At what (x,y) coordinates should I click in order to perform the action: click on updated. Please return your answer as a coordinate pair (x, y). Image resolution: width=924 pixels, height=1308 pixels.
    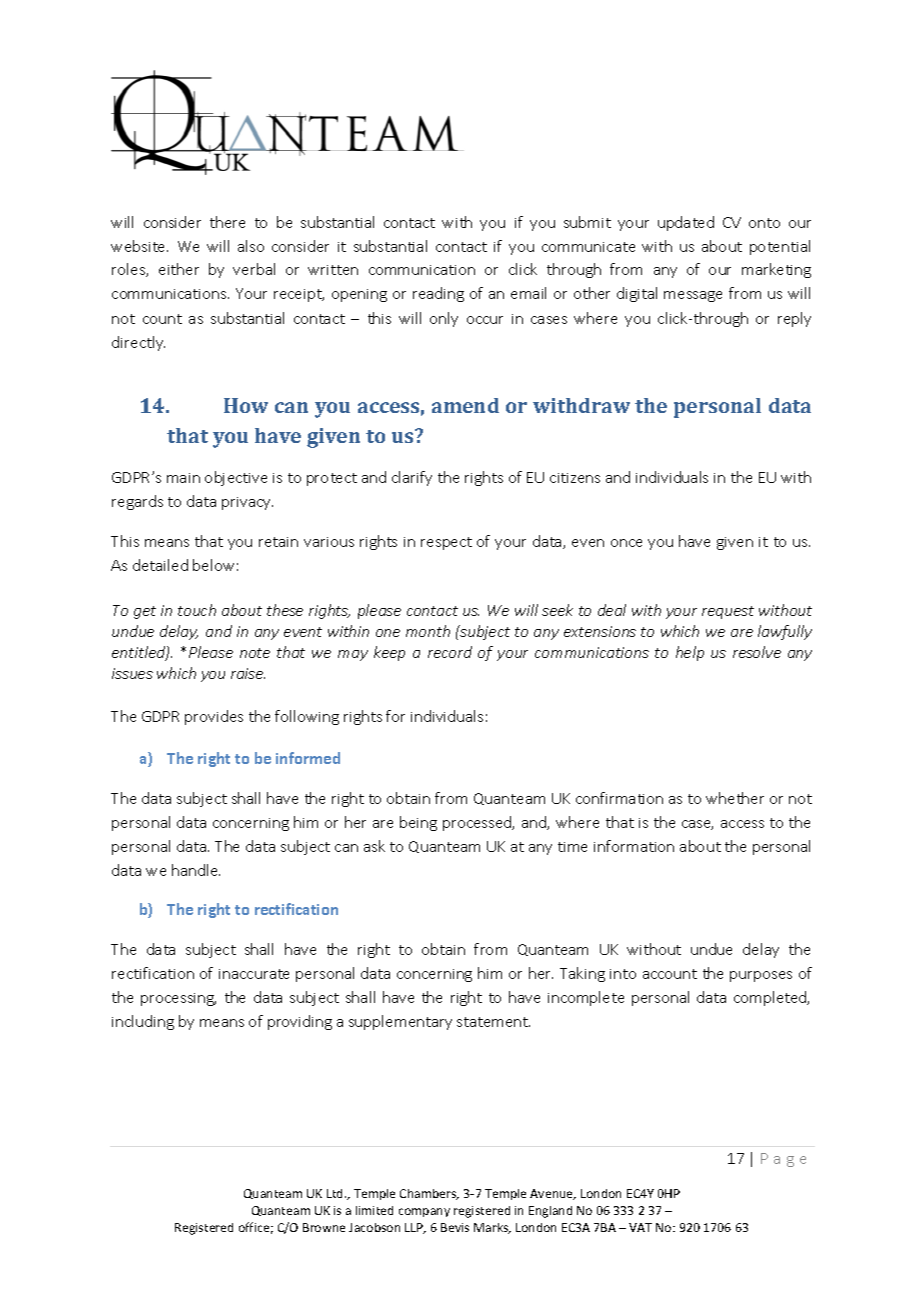
    Looking at the image, I should click on (686, 223).
